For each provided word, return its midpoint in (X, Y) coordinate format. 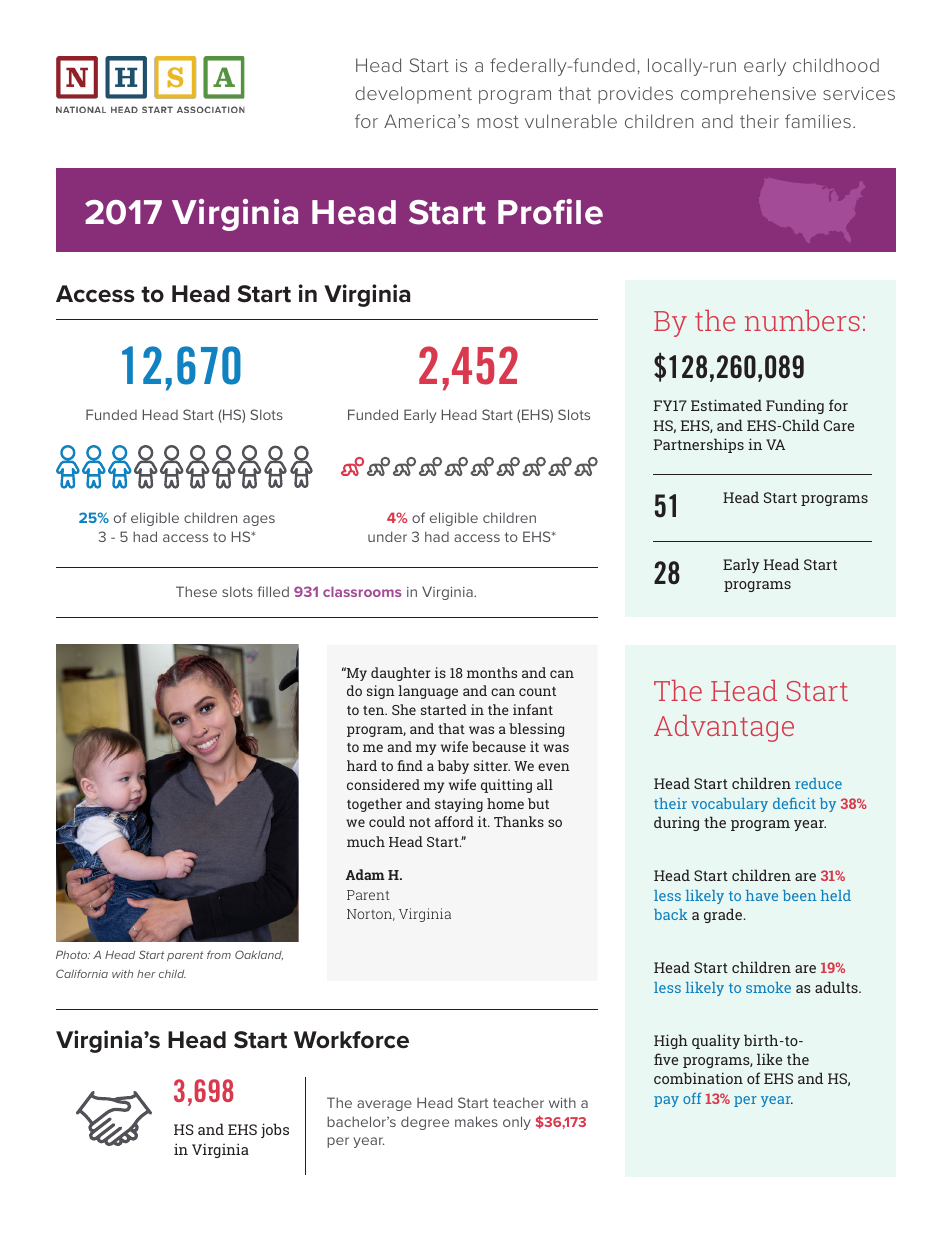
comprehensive (748, 95)
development (413, 95)
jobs (275, 1130)
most (498, 121)
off (692, 1098)
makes (476, 1121)
